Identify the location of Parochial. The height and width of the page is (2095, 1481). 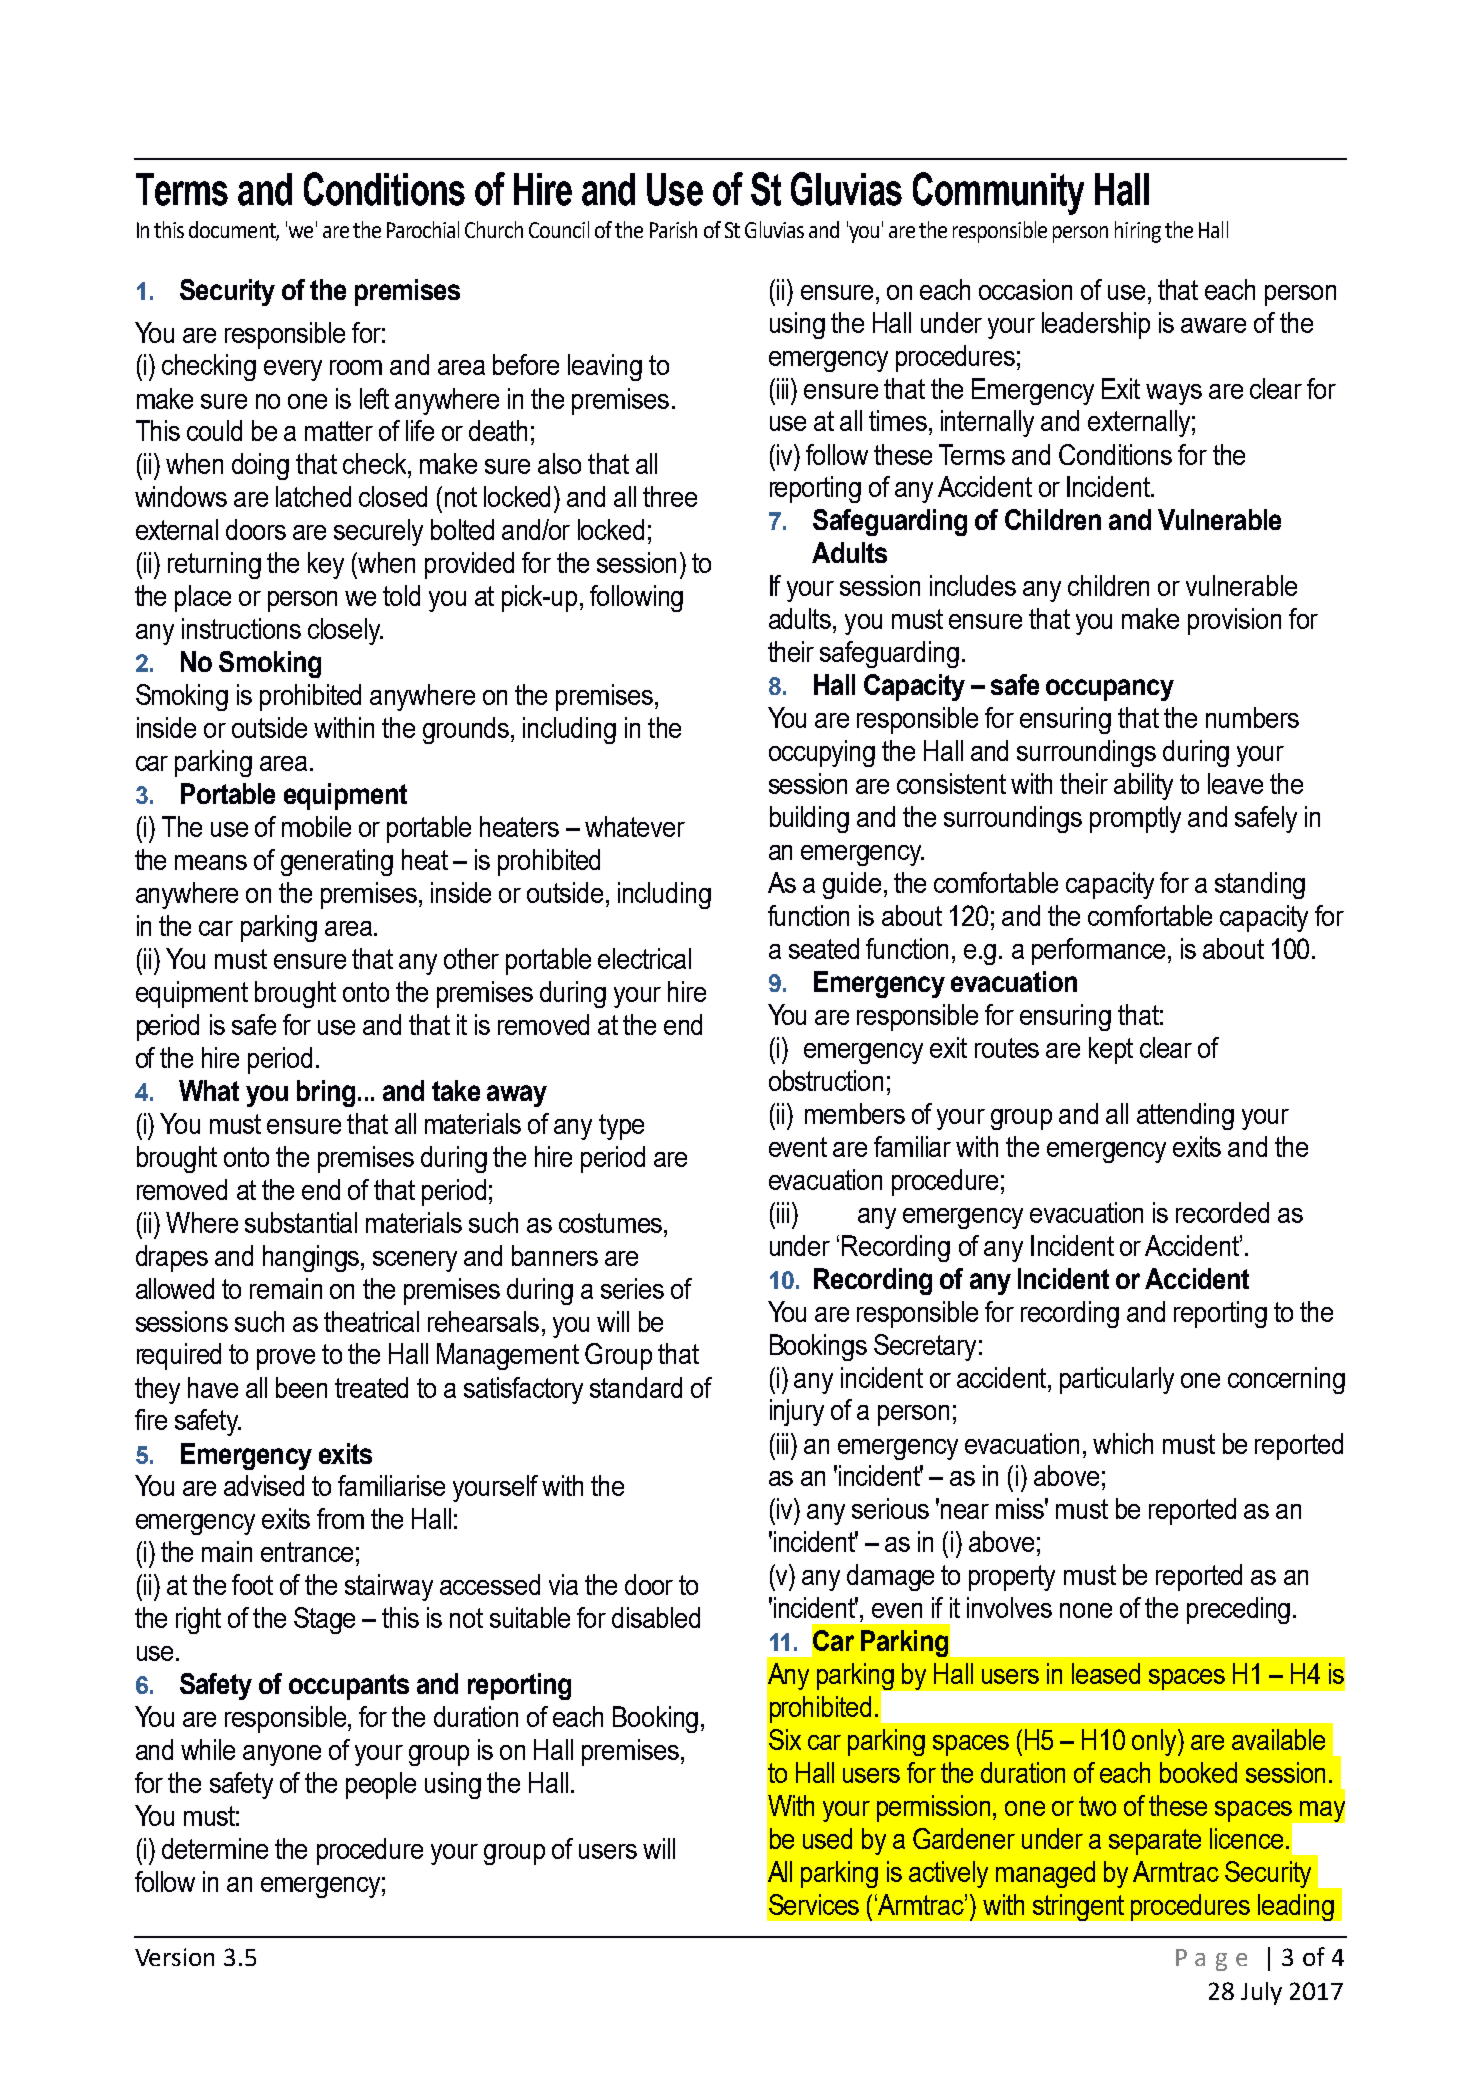
(423, 229).
